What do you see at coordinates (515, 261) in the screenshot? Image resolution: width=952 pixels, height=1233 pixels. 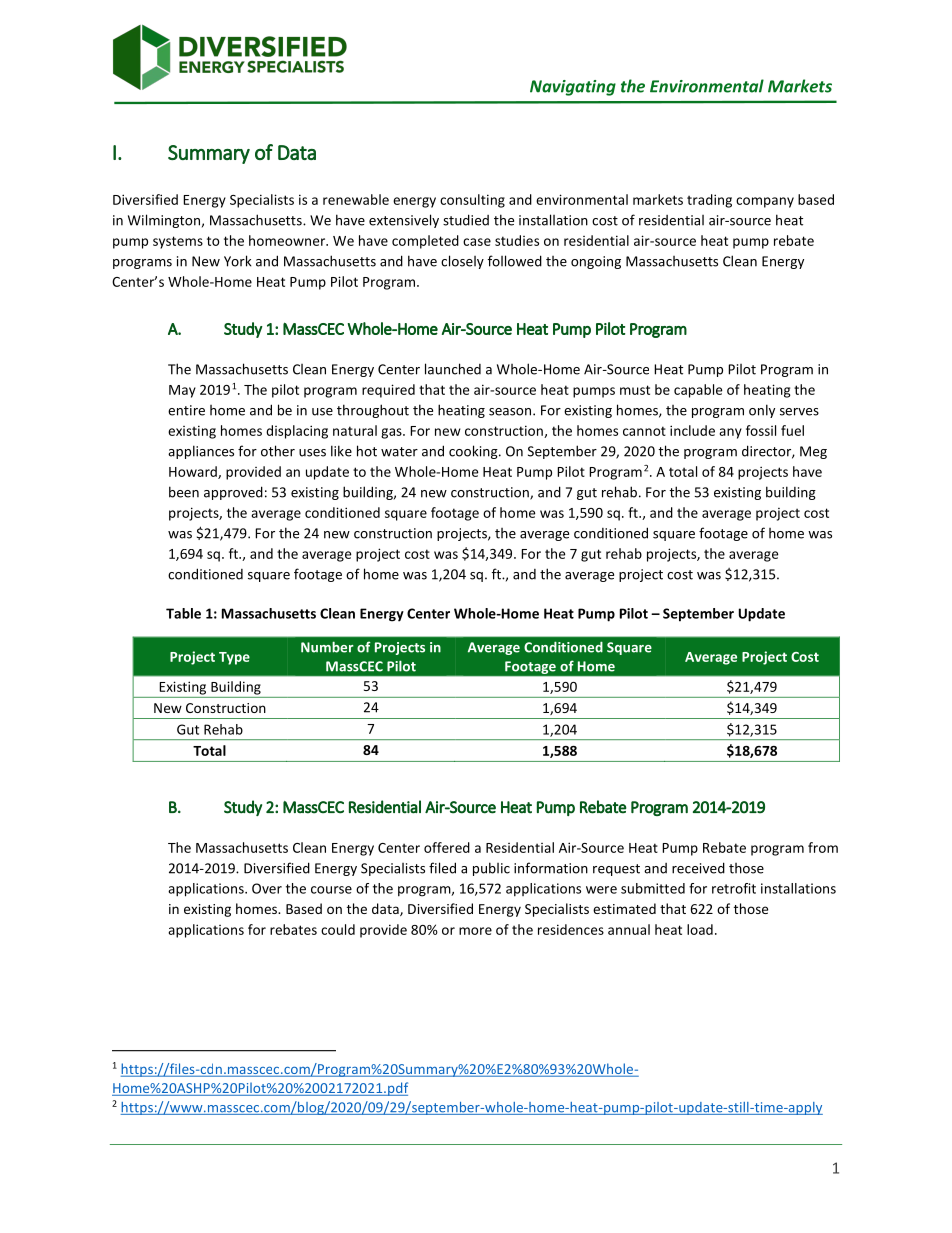 I see `followed` at bounding box center [515, 261].
